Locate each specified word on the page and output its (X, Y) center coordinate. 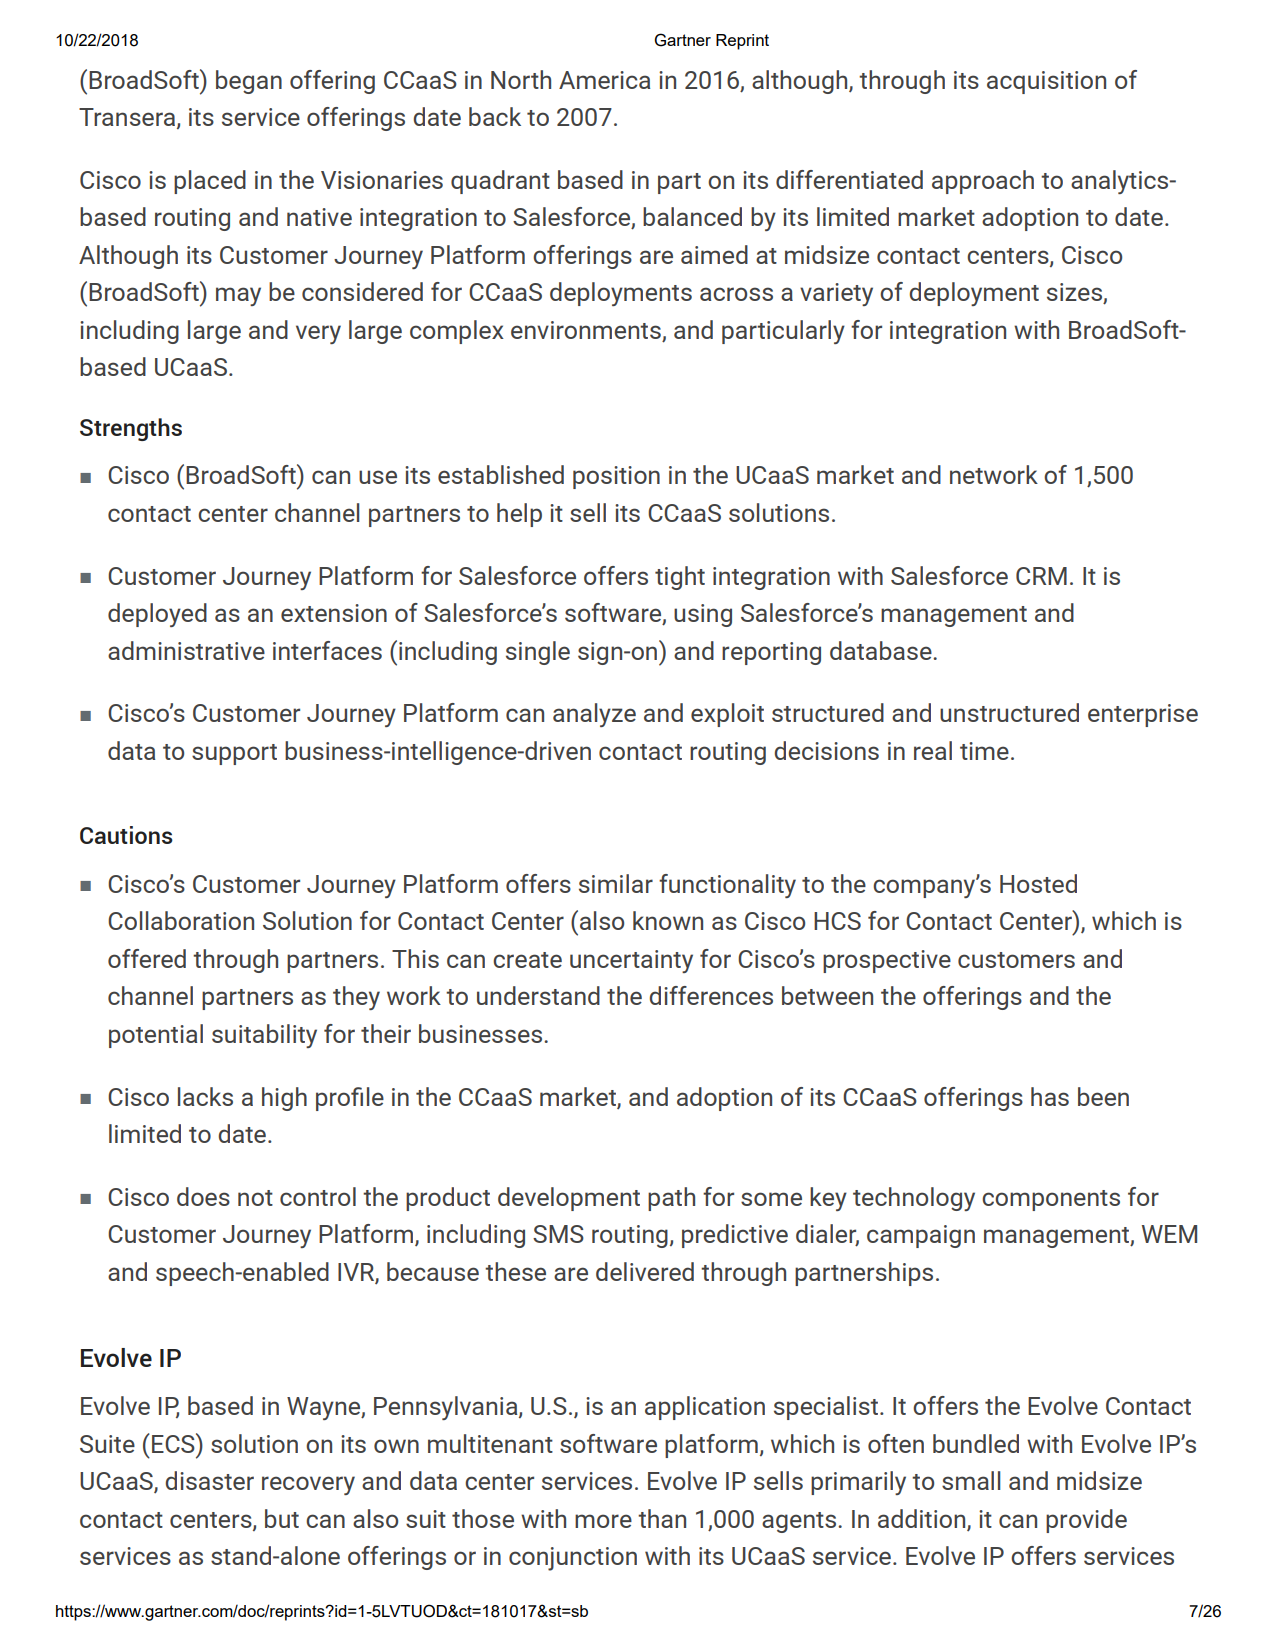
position (616, 477)
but (282, 1518)
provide (1086, 1521)
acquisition (1046, 82)
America (604, 80)
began (249, 82)
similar (616, 883)
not (255, 1198)
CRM (1041, 576)
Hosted (1038, 883)
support (234, 754)
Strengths (131, 429)
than (662, 1518)
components (1051, 1200)
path (671, 1199)
